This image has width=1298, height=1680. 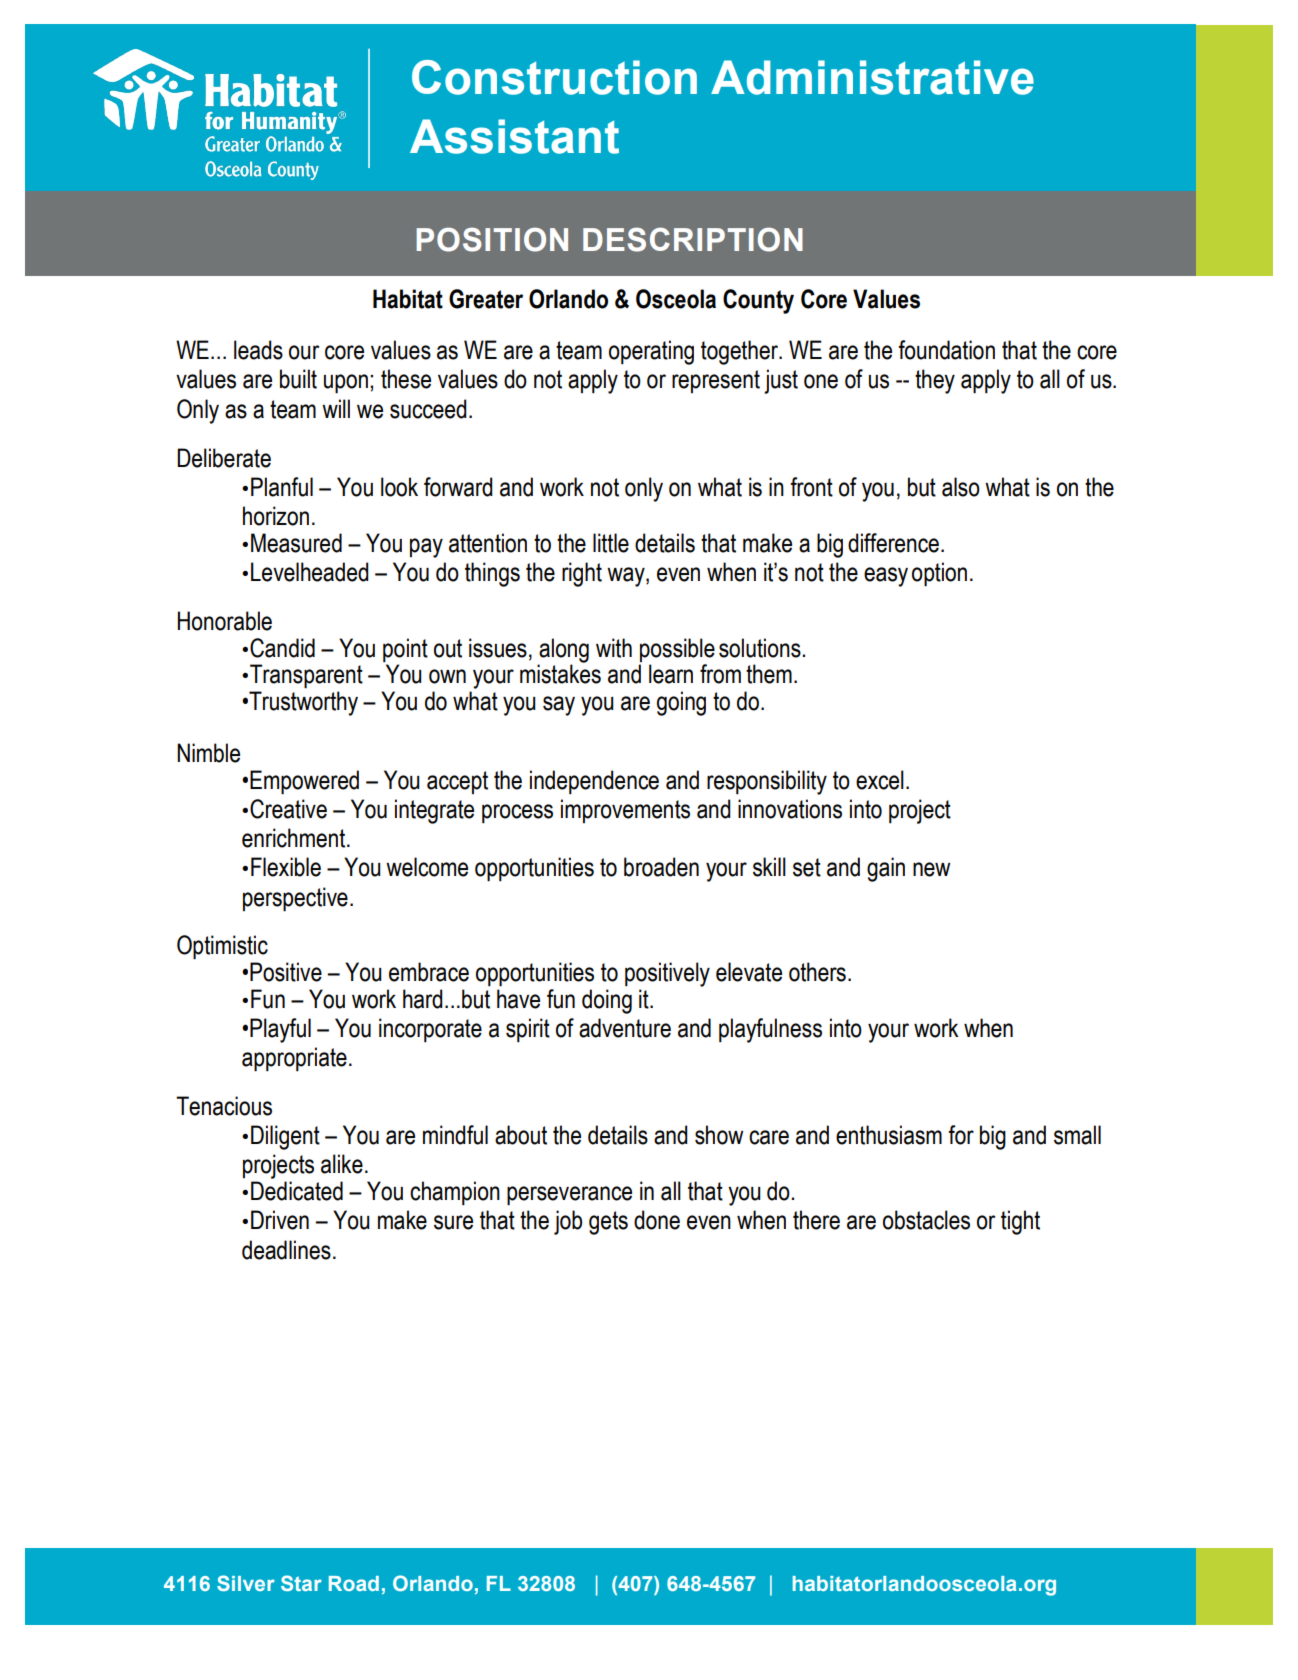 What do you see at coordinates (514, 136) in the image?
I see `Assistant` at bounding box center [514, 136].
